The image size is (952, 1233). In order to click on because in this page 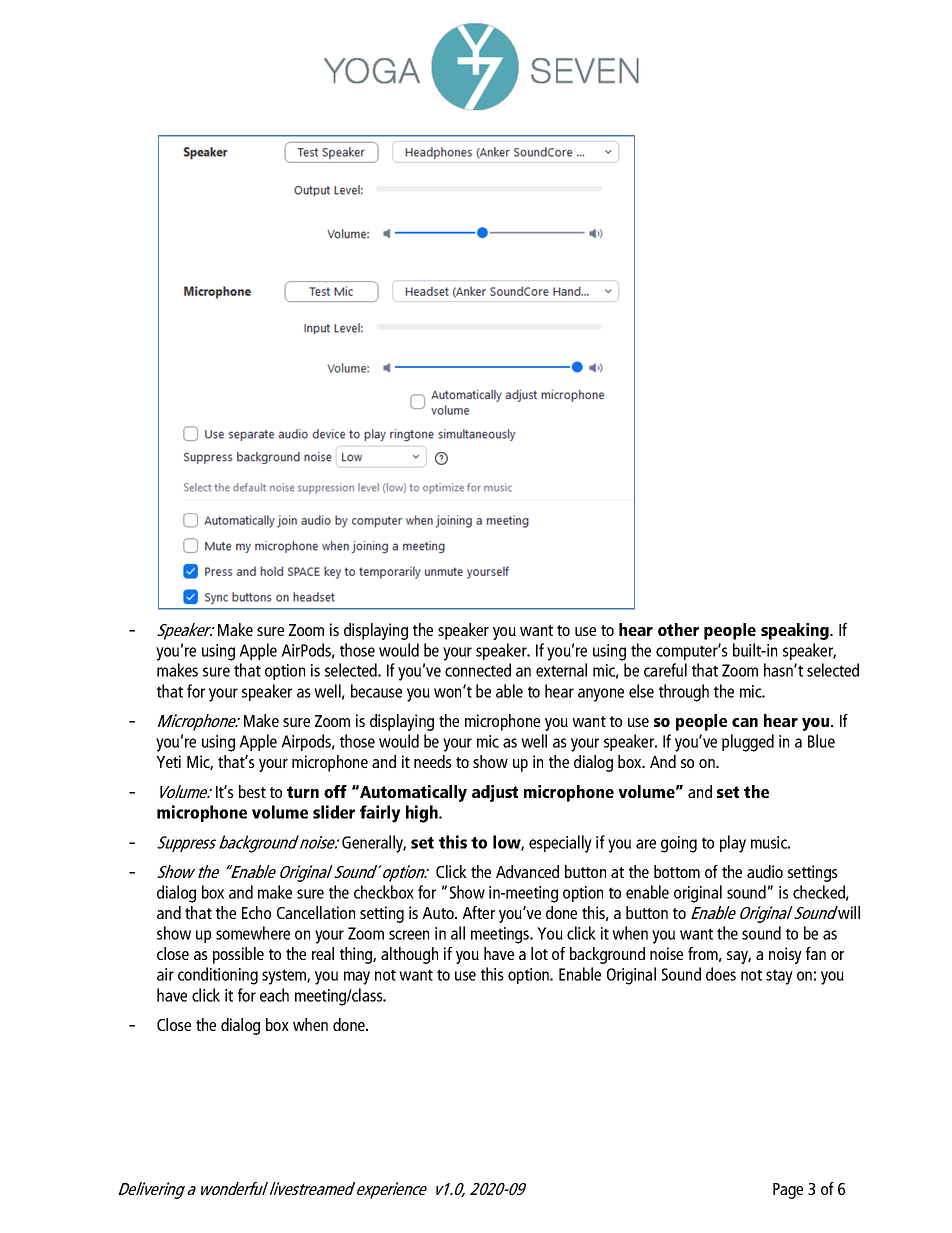, I will do `click(376, 691)`.
